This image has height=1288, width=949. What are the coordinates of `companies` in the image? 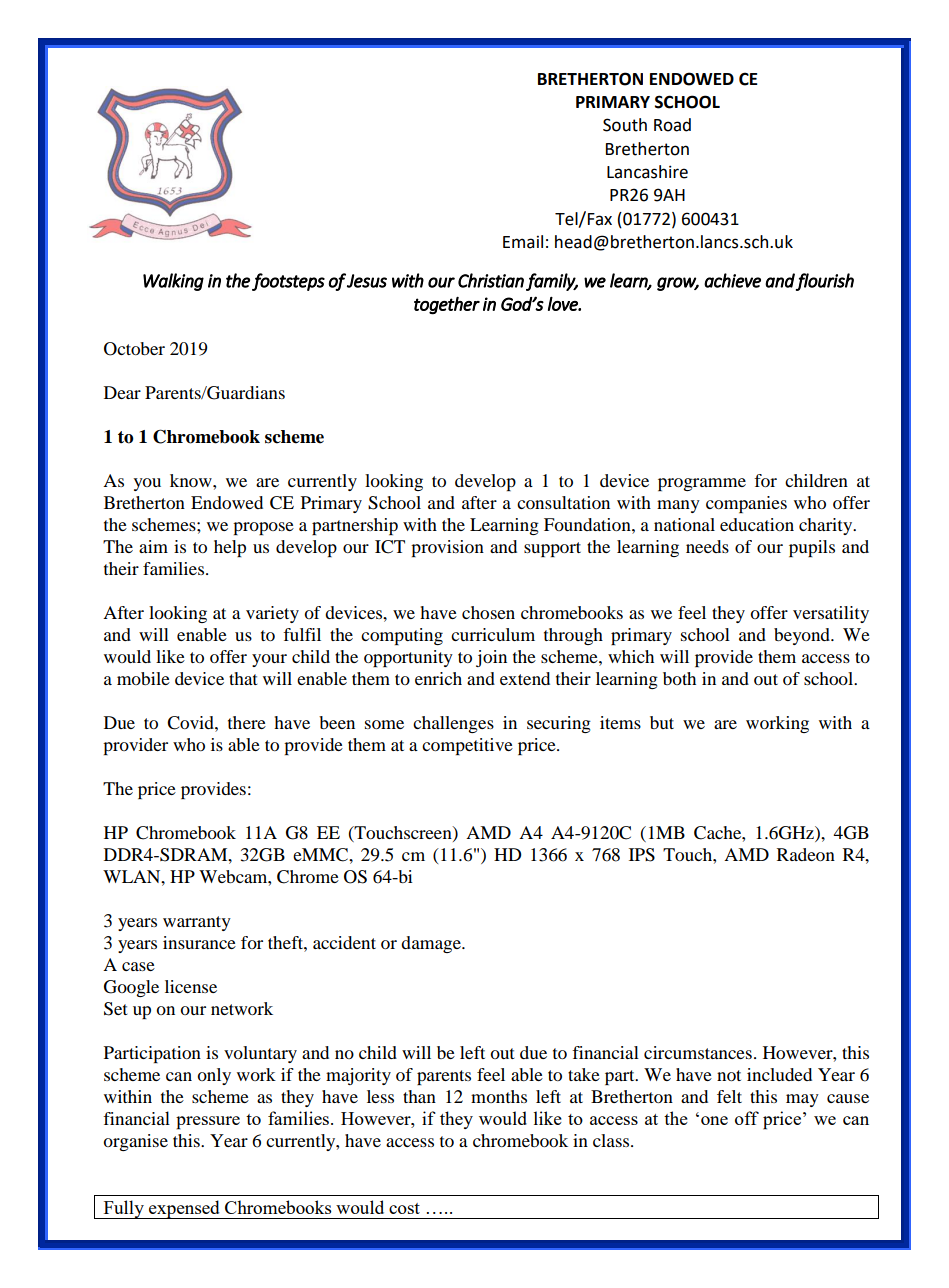 It's located at (746, 504).
